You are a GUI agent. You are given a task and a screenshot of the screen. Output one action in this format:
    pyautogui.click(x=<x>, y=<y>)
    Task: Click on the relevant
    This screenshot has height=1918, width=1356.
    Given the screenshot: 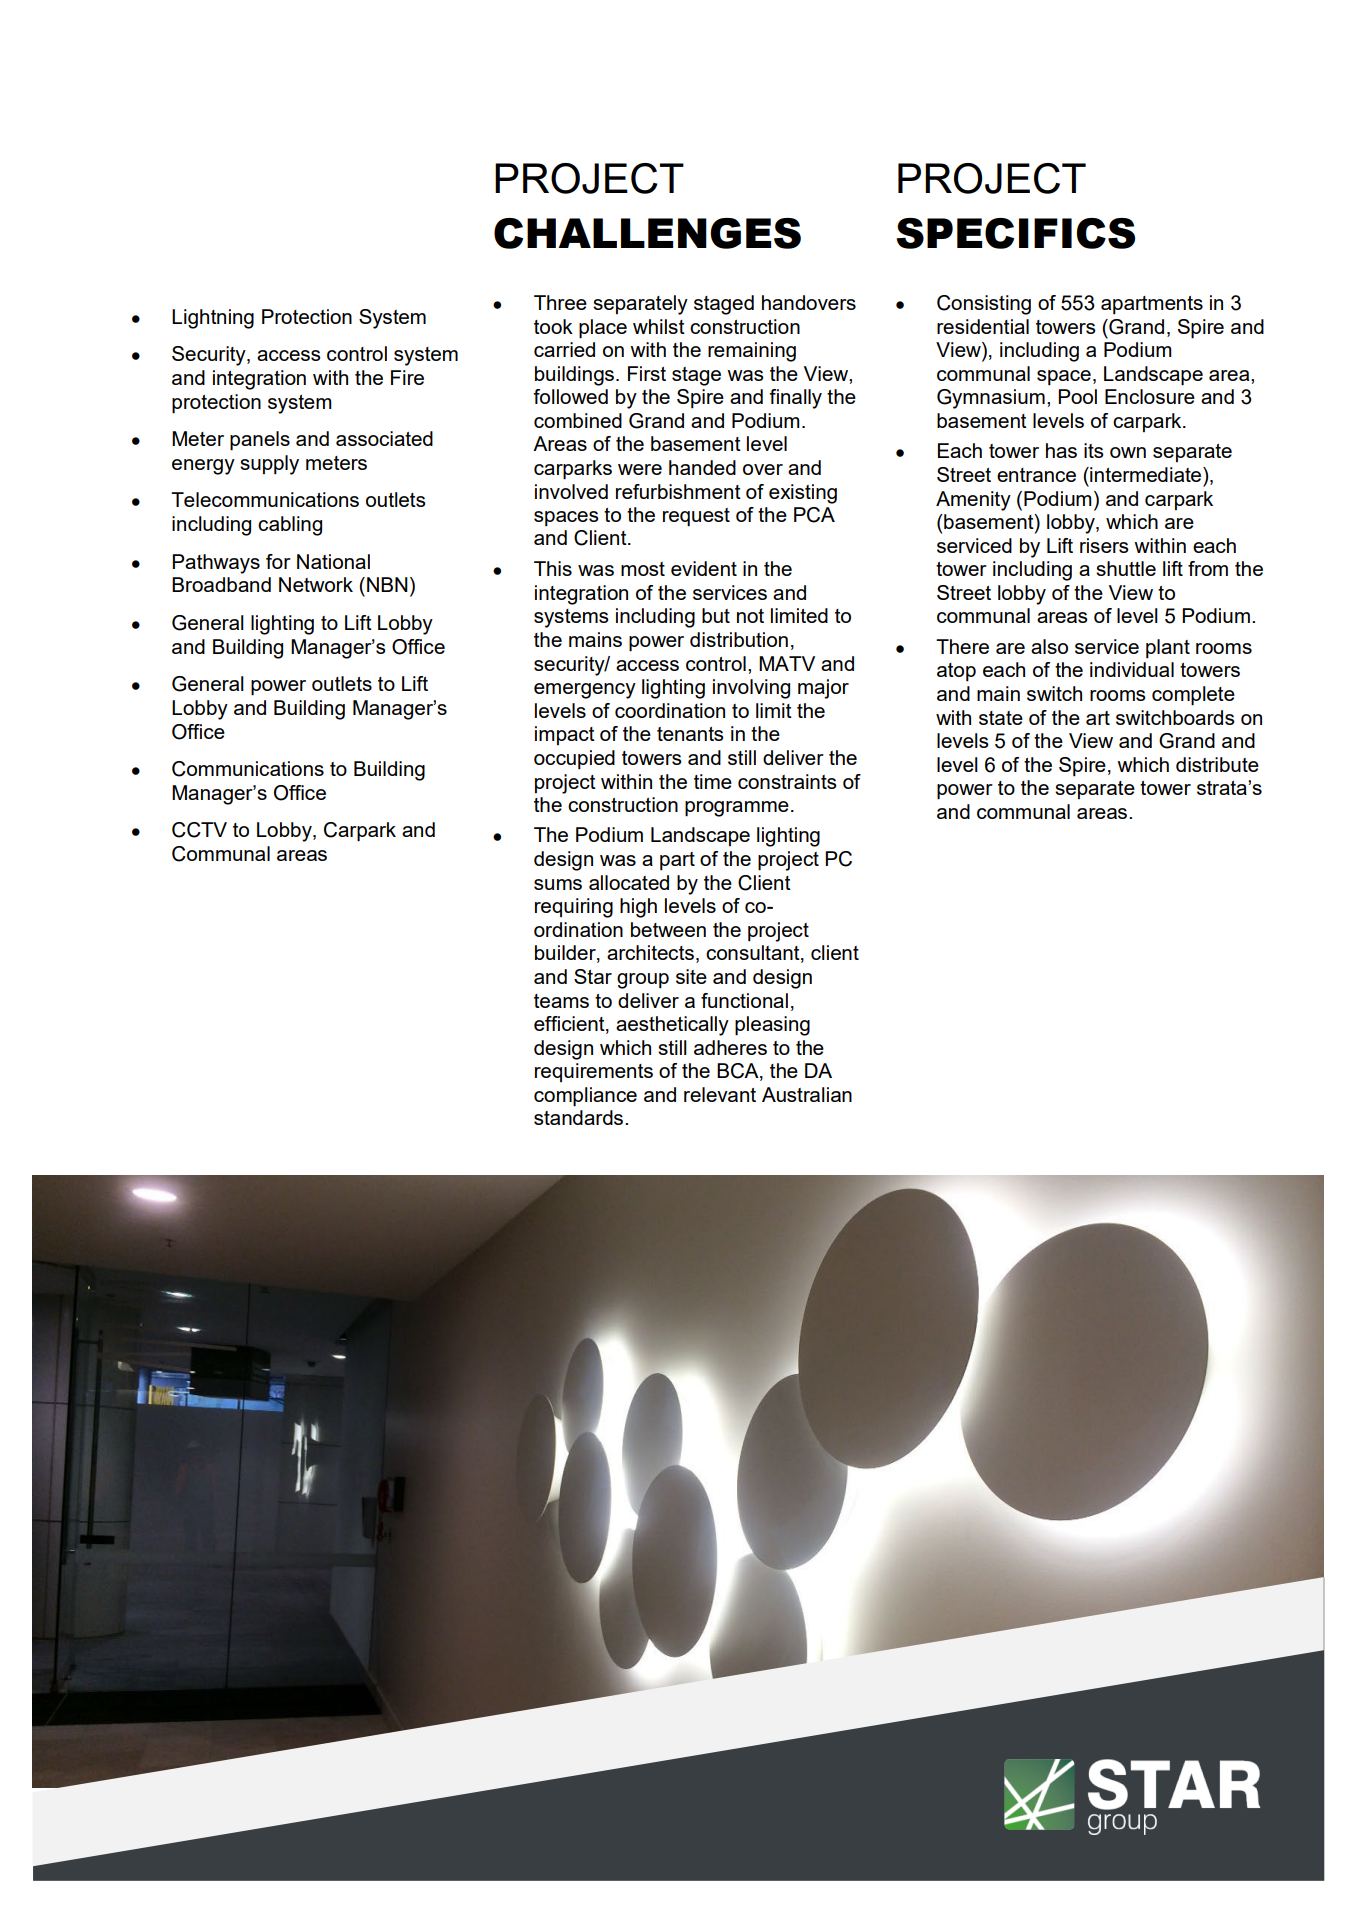 What is the action you would take?
    pyautogui.click(x=720, y=1094)
